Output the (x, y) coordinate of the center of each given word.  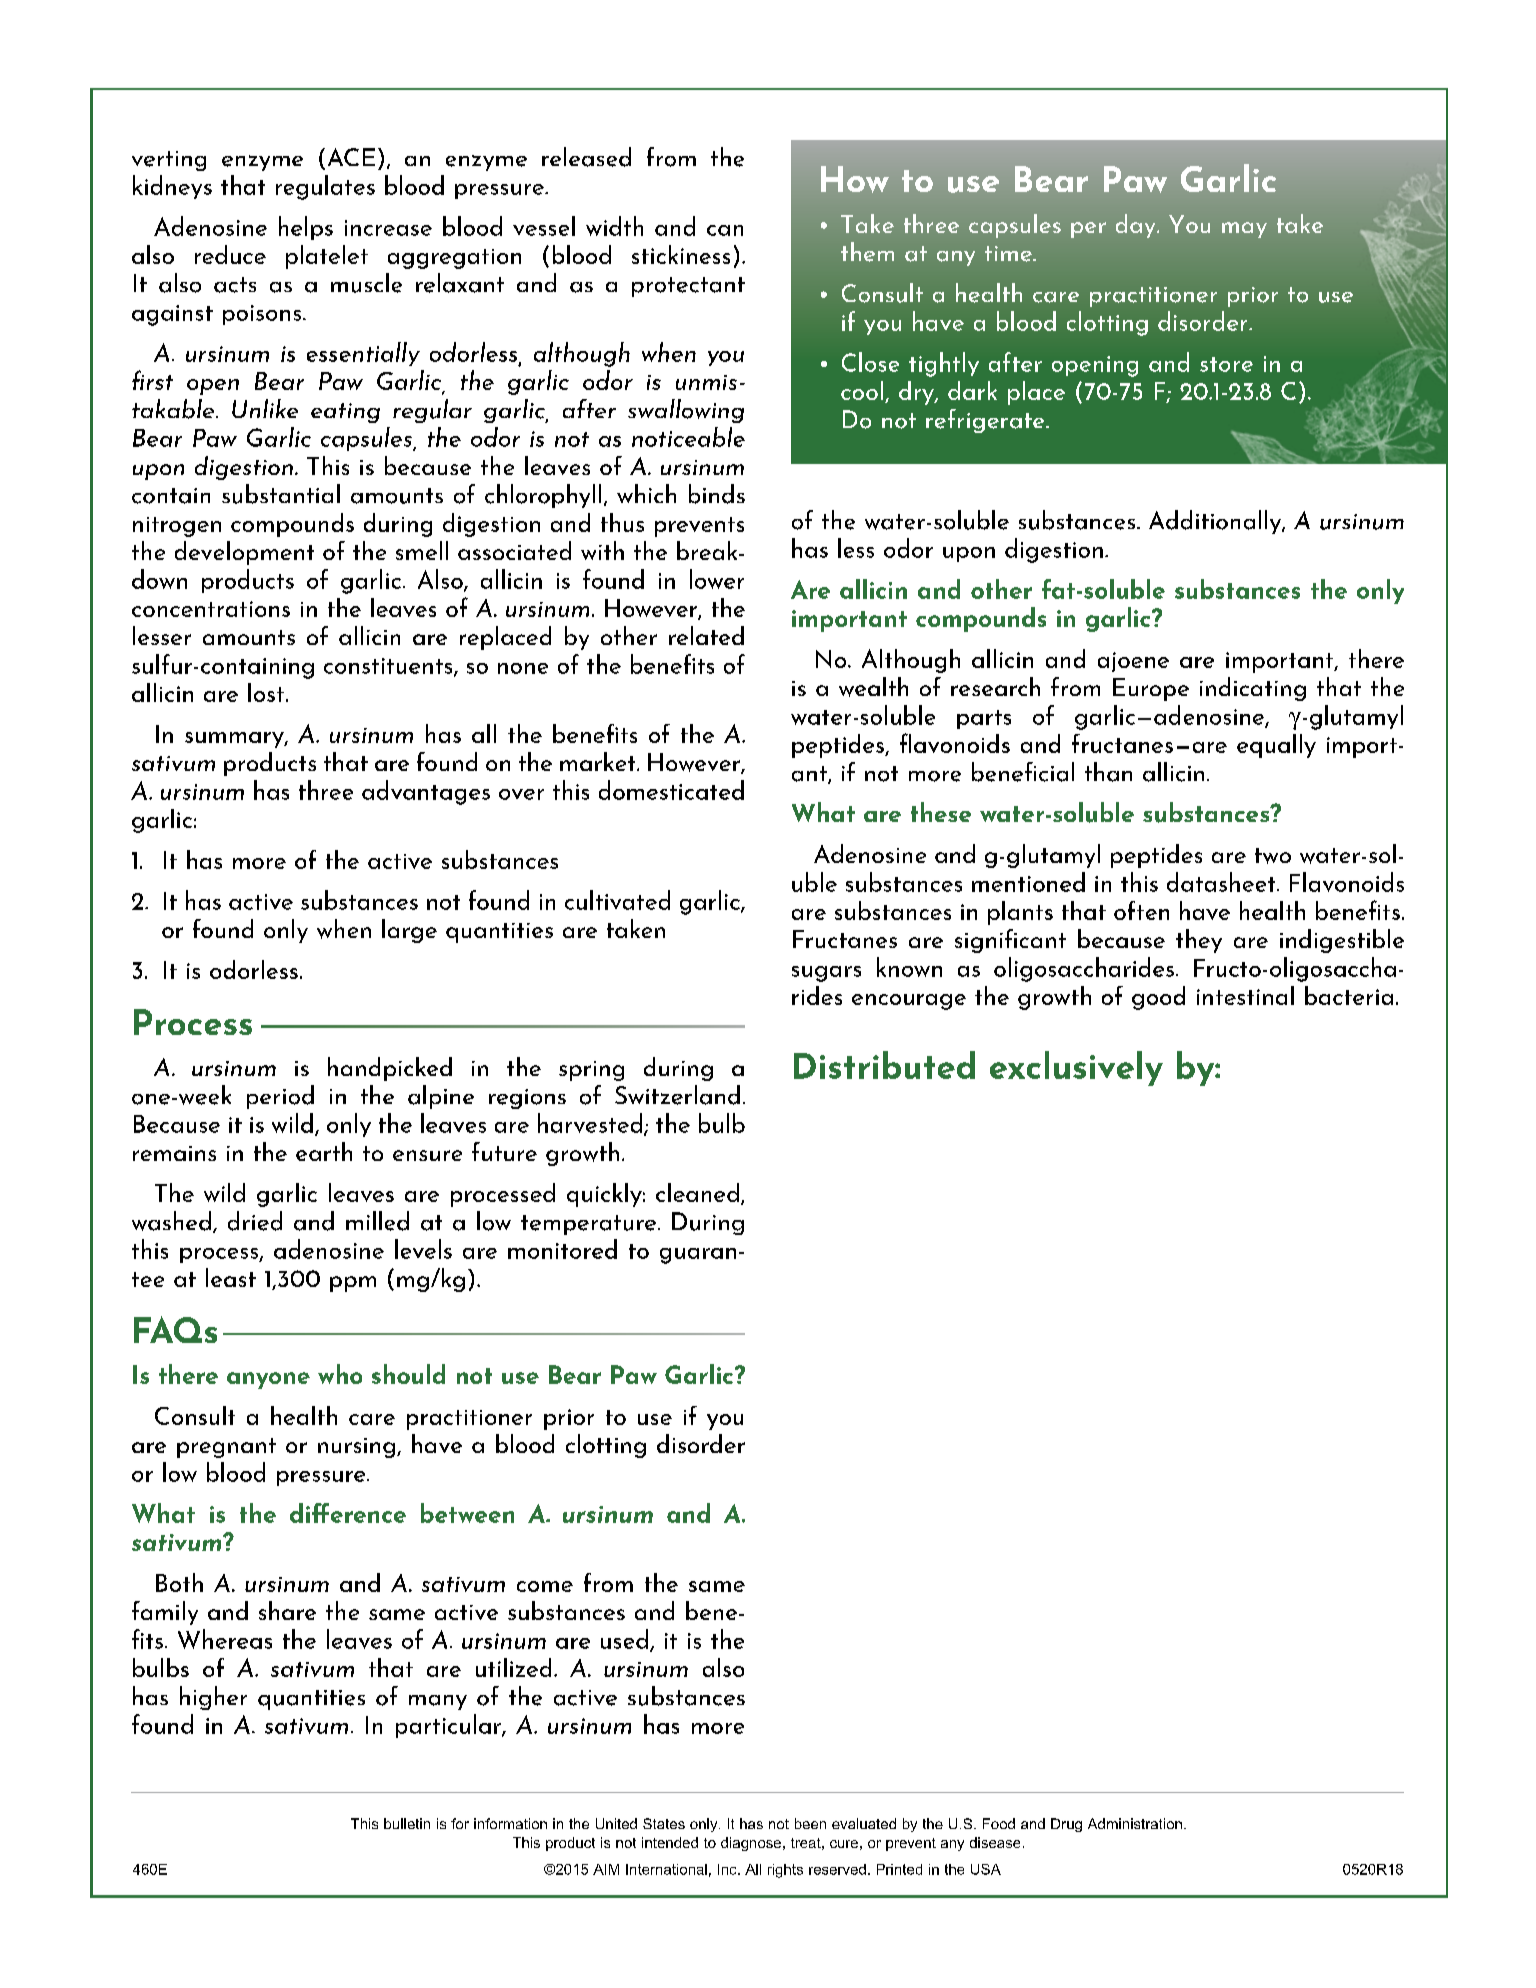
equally (1276, 746)
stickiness (681, 254)
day (1137, 226)
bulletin (407, 1823)
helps (306, 228)
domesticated (671, 790)
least (231, 1277)
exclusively (1076, 1068)
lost (267, 692)
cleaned (697, 1192)
